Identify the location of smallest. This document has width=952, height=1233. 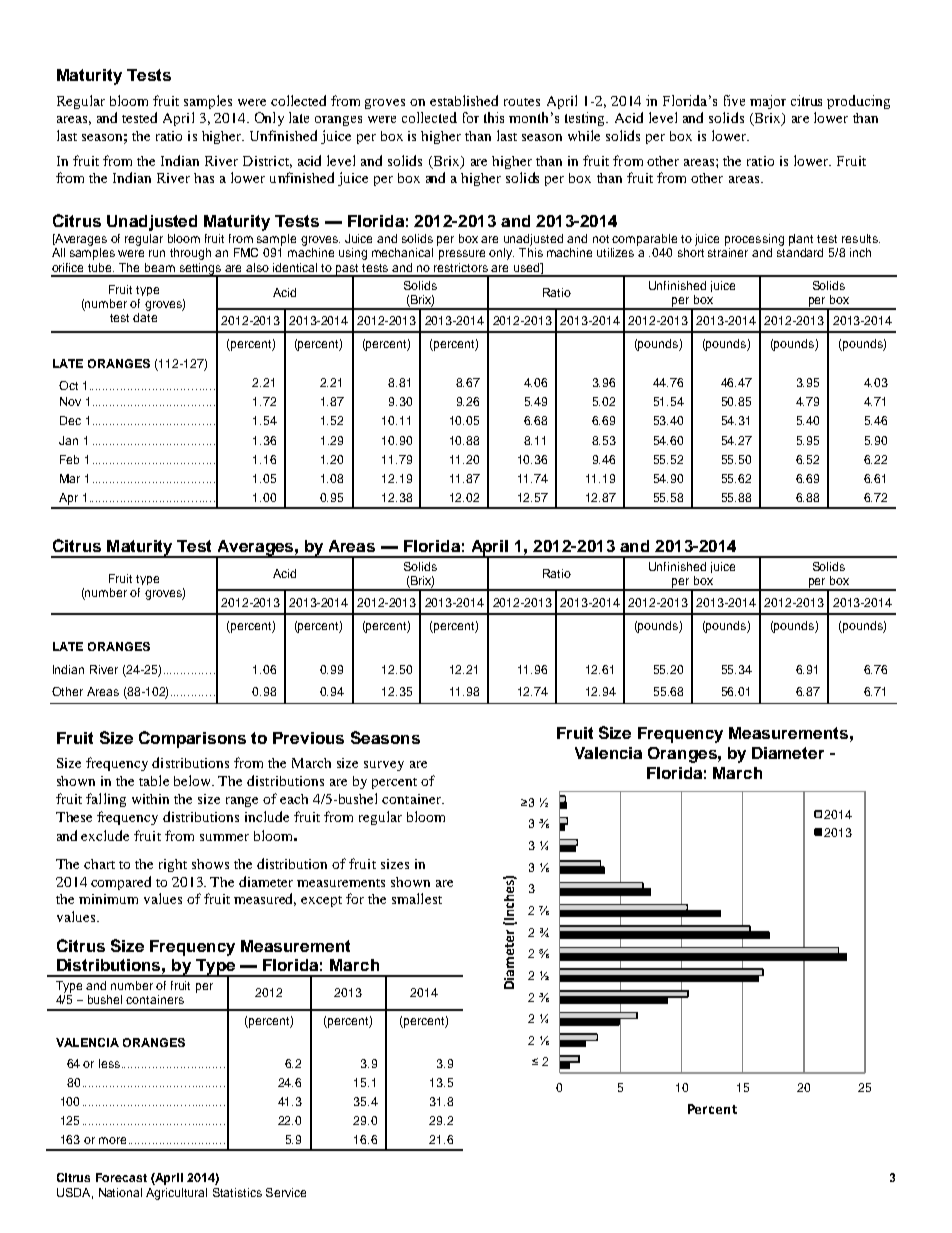
(417, 898).
